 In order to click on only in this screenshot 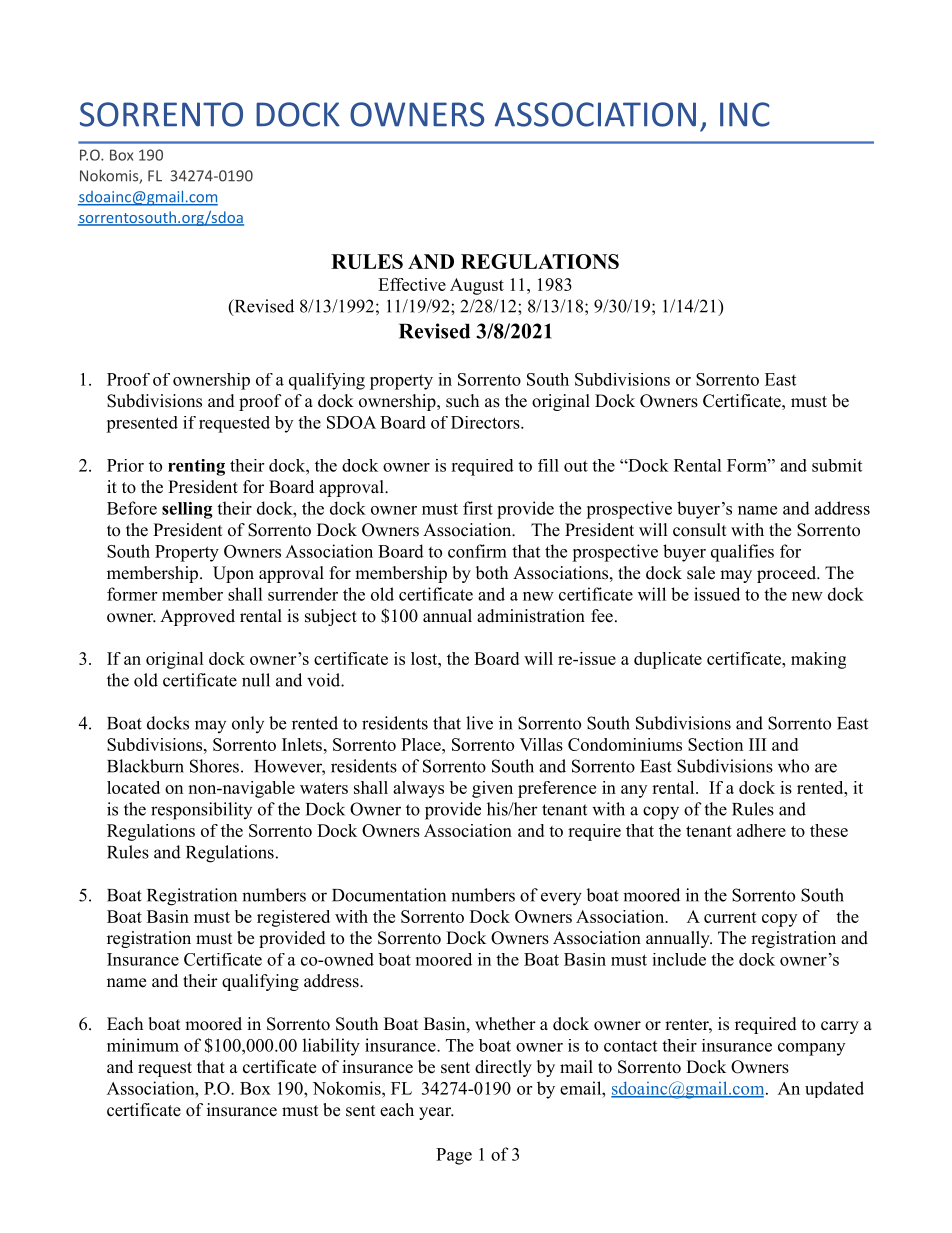, I will do `click(248, 724)`.
